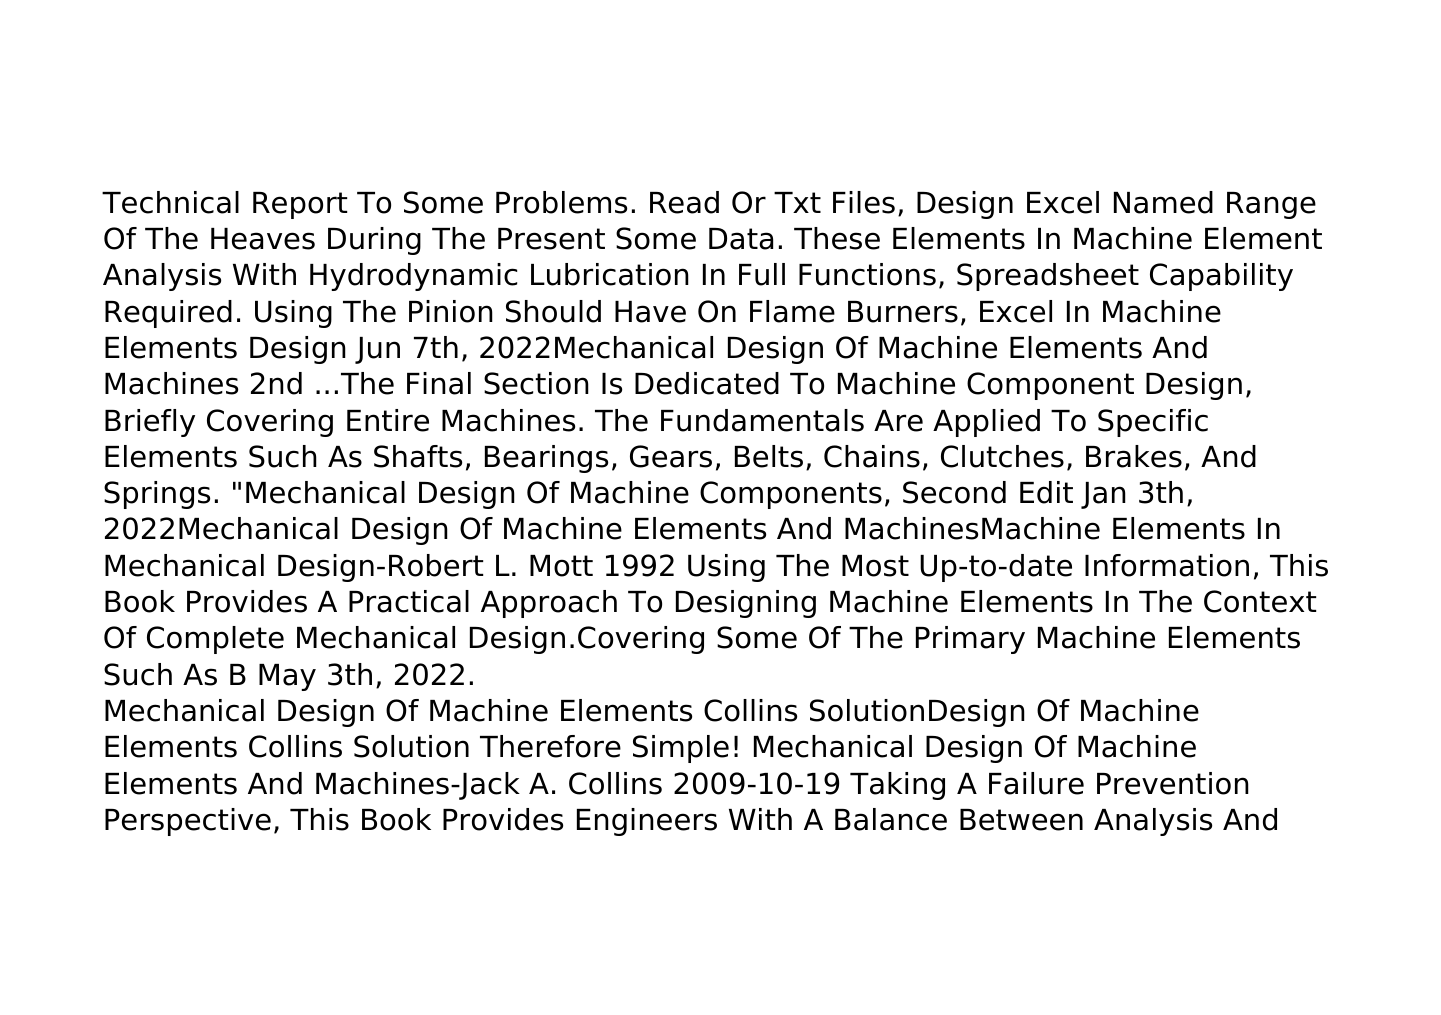  Describe the element at coordinates (388, 420) in the page. I see `Entire` at that location.
